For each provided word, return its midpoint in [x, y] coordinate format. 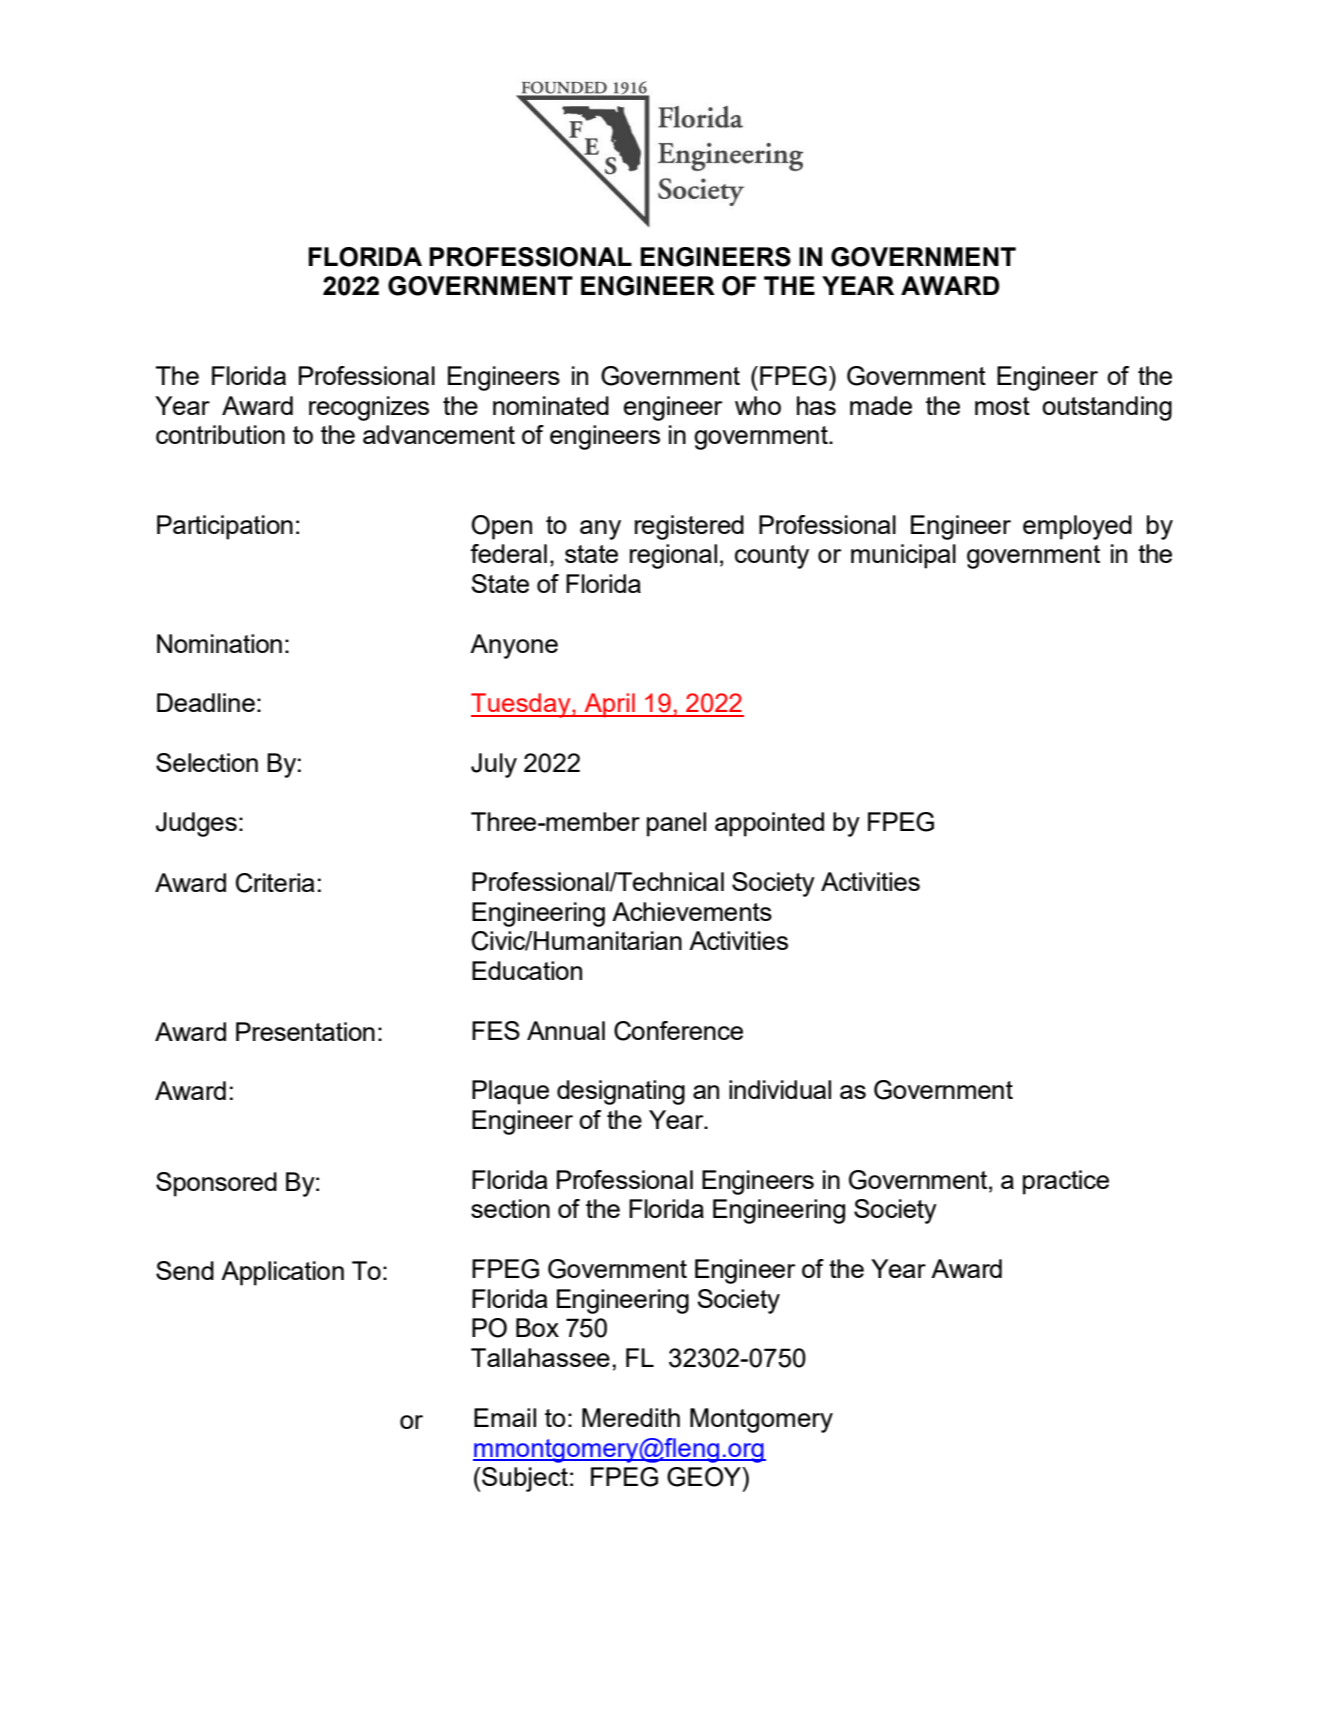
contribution [220, 434]
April [609, 705]
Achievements [692, 911]
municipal [903, 556]
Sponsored [216, 1184]
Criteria [275, 883]
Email [505, 1417]
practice [1066, 1182]
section [510, 1208]
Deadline [206, 702]
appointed [769, 824]
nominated [551, 405]
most [1002, 406]
